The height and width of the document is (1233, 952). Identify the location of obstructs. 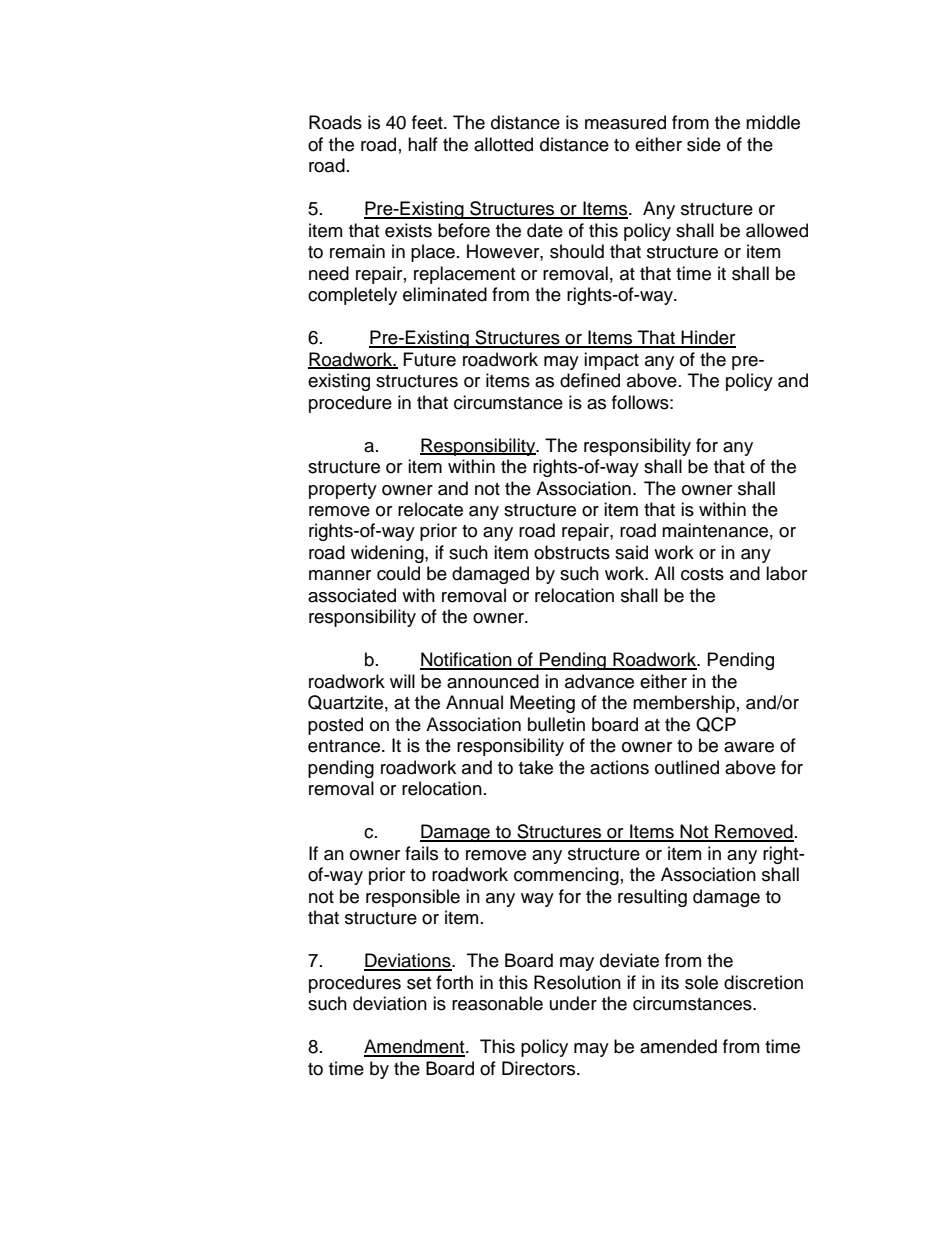
(572, 552).
